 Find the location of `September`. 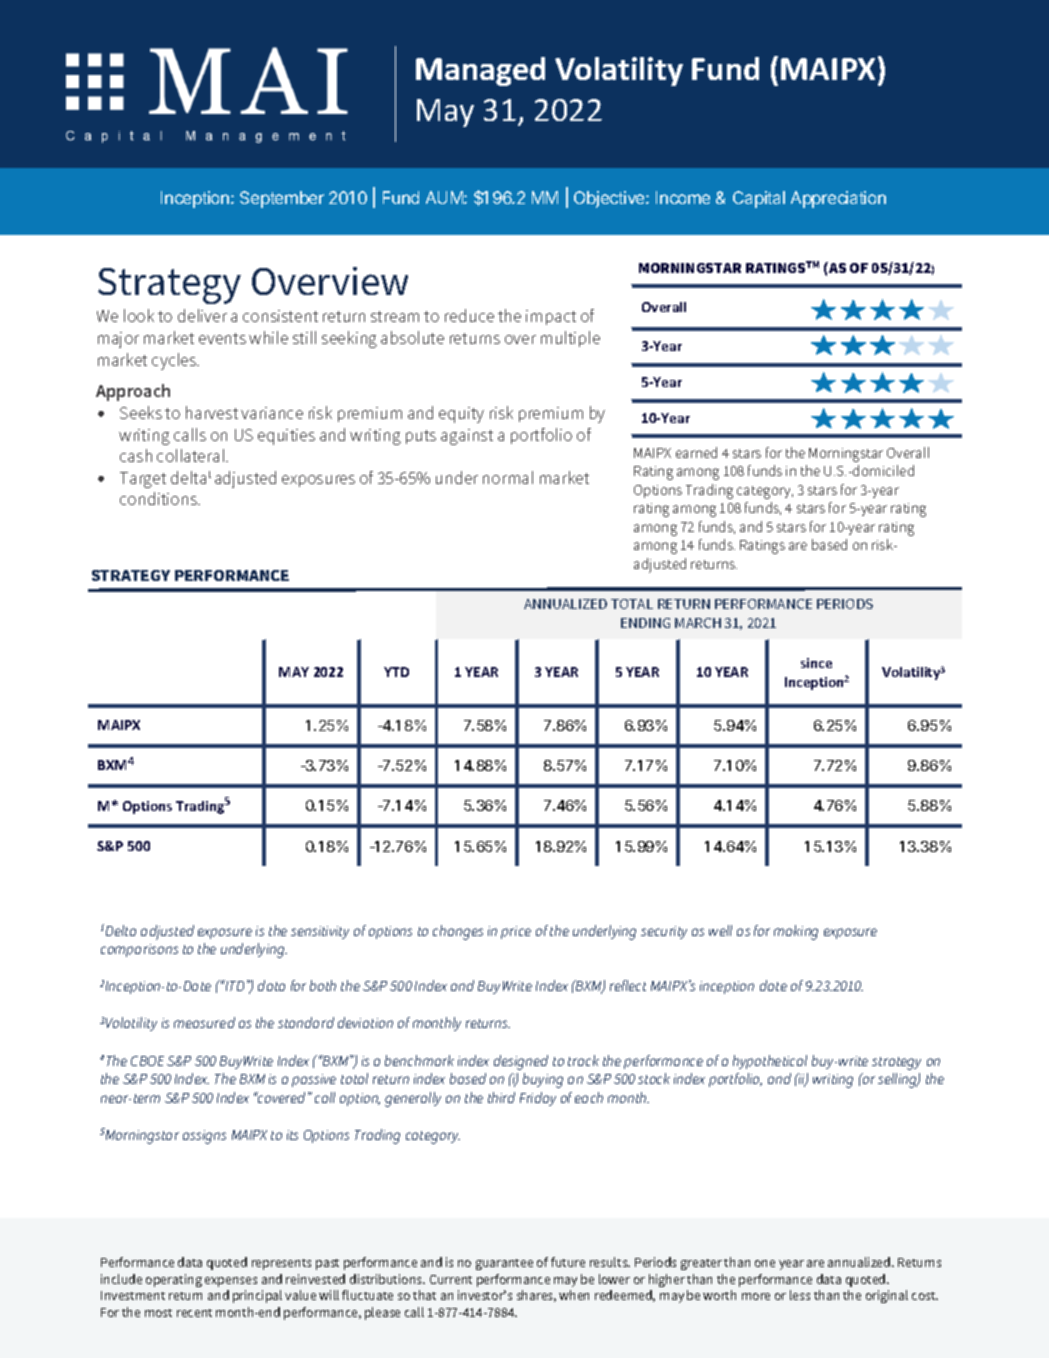

September is located at coordinates (282, 199).
